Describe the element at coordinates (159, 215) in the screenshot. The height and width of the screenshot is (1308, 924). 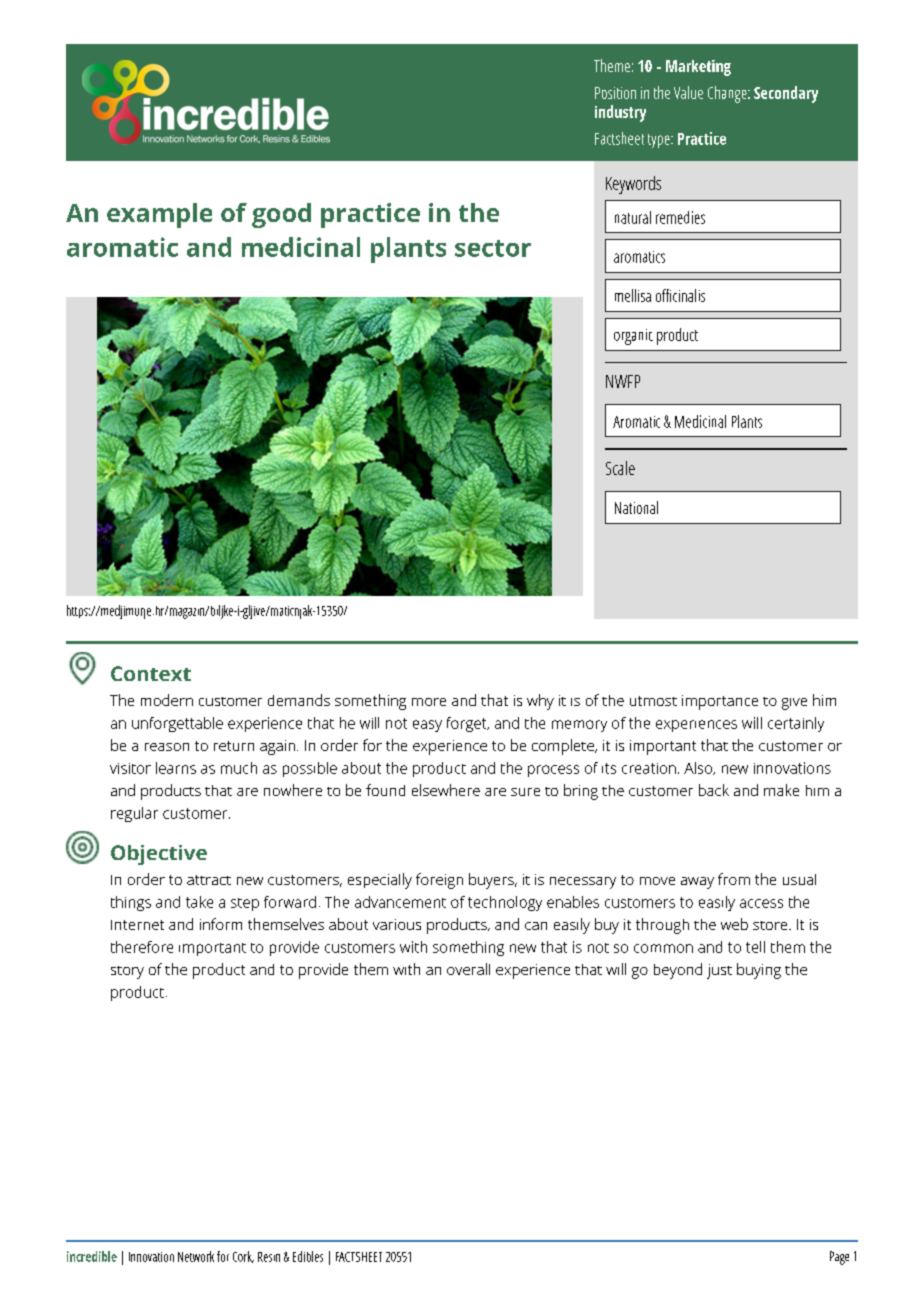
I see `example` at that location.
